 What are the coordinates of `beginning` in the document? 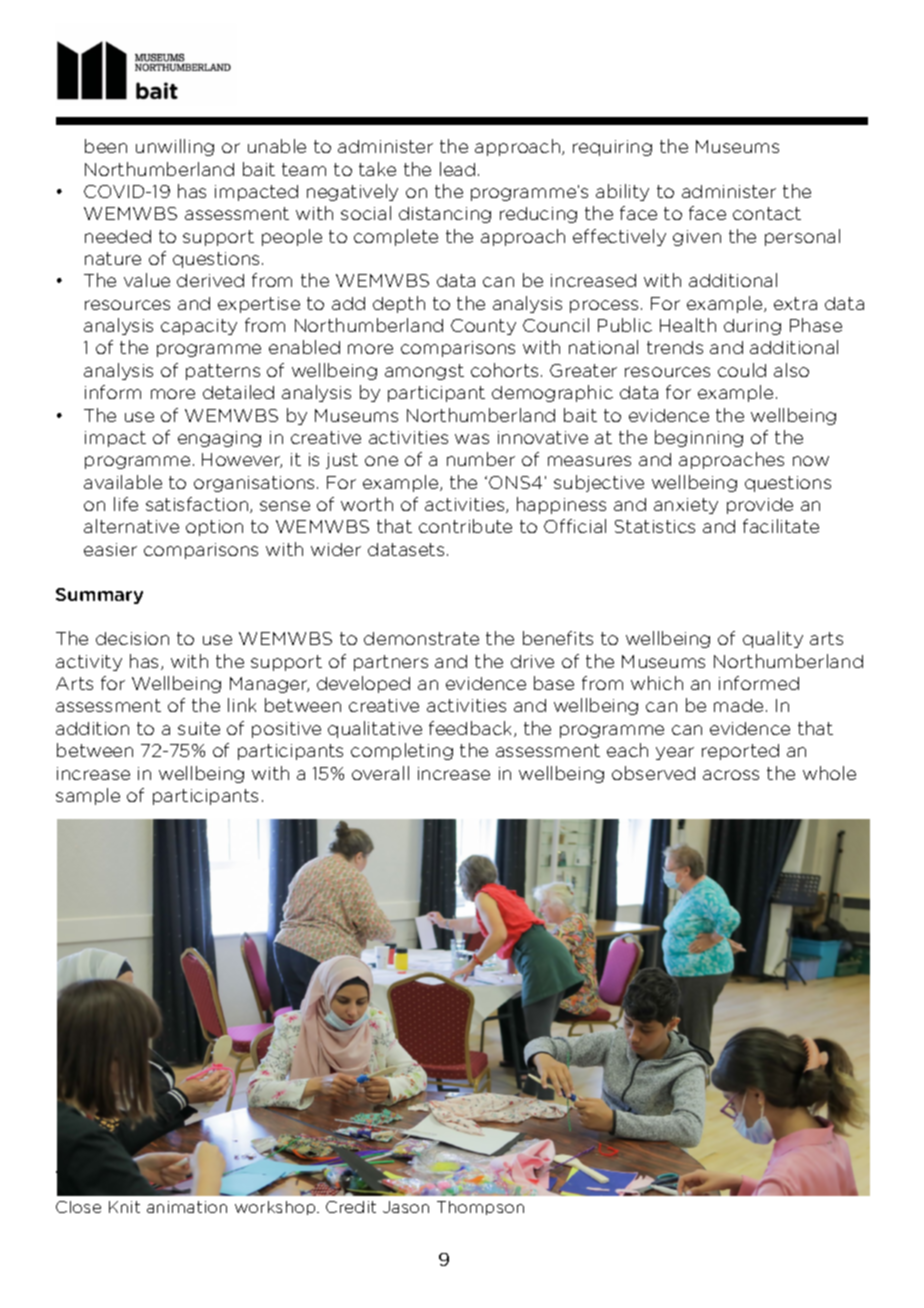 It's located at (699, 438).
